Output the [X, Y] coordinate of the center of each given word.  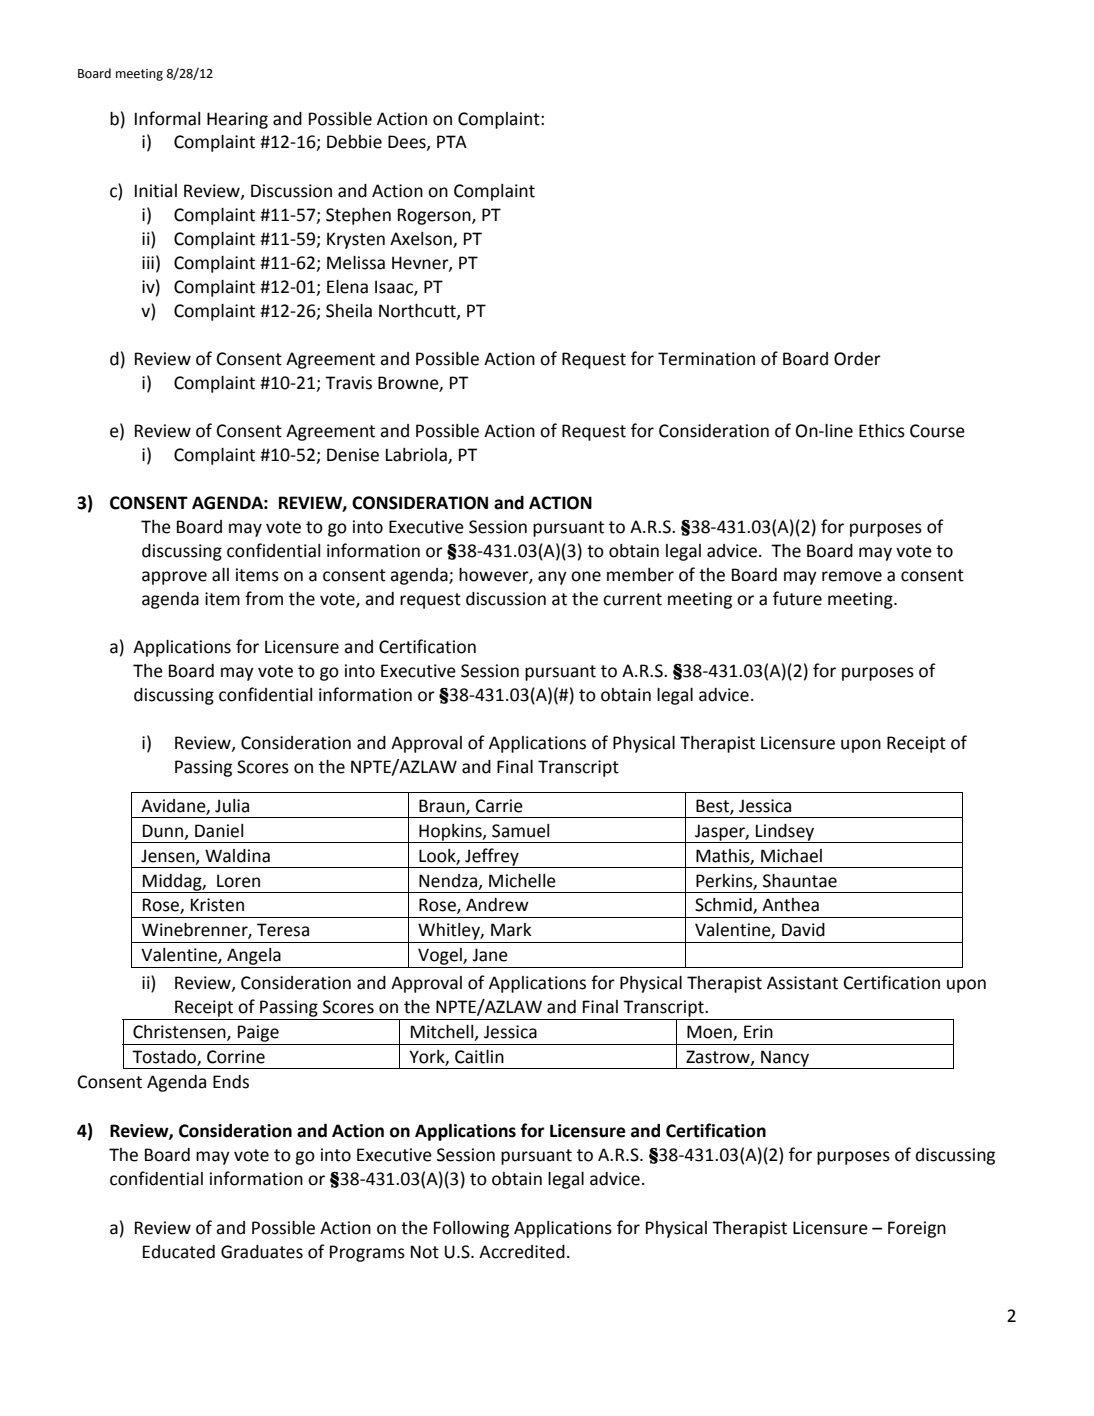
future [797, 598]
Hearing [237, 120]
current [632, 599]
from [264, 598]
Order [857, 359]
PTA [452, 141]
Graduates [262, 1252]
